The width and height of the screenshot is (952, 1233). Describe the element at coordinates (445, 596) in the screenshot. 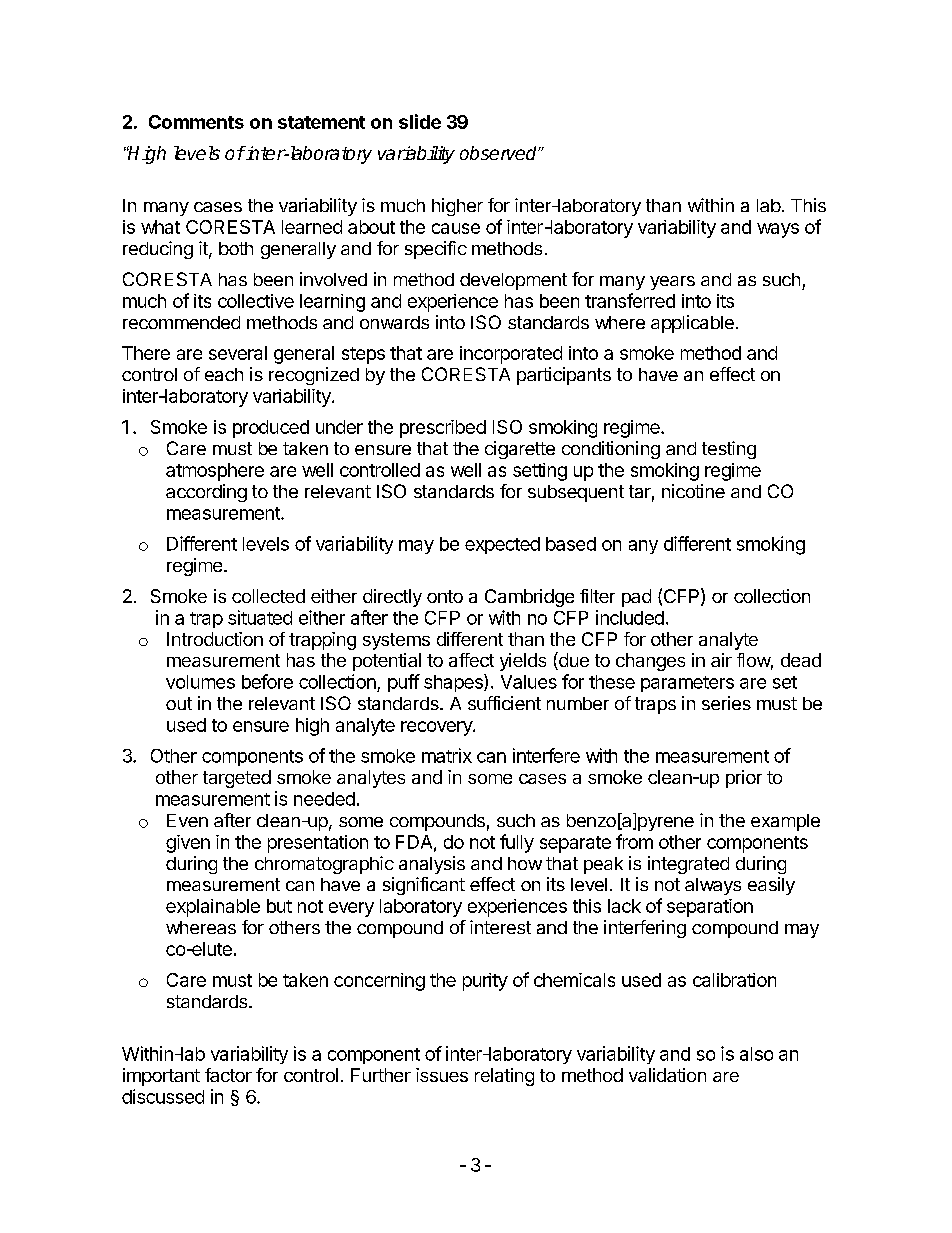

I see `onto` at that location.
